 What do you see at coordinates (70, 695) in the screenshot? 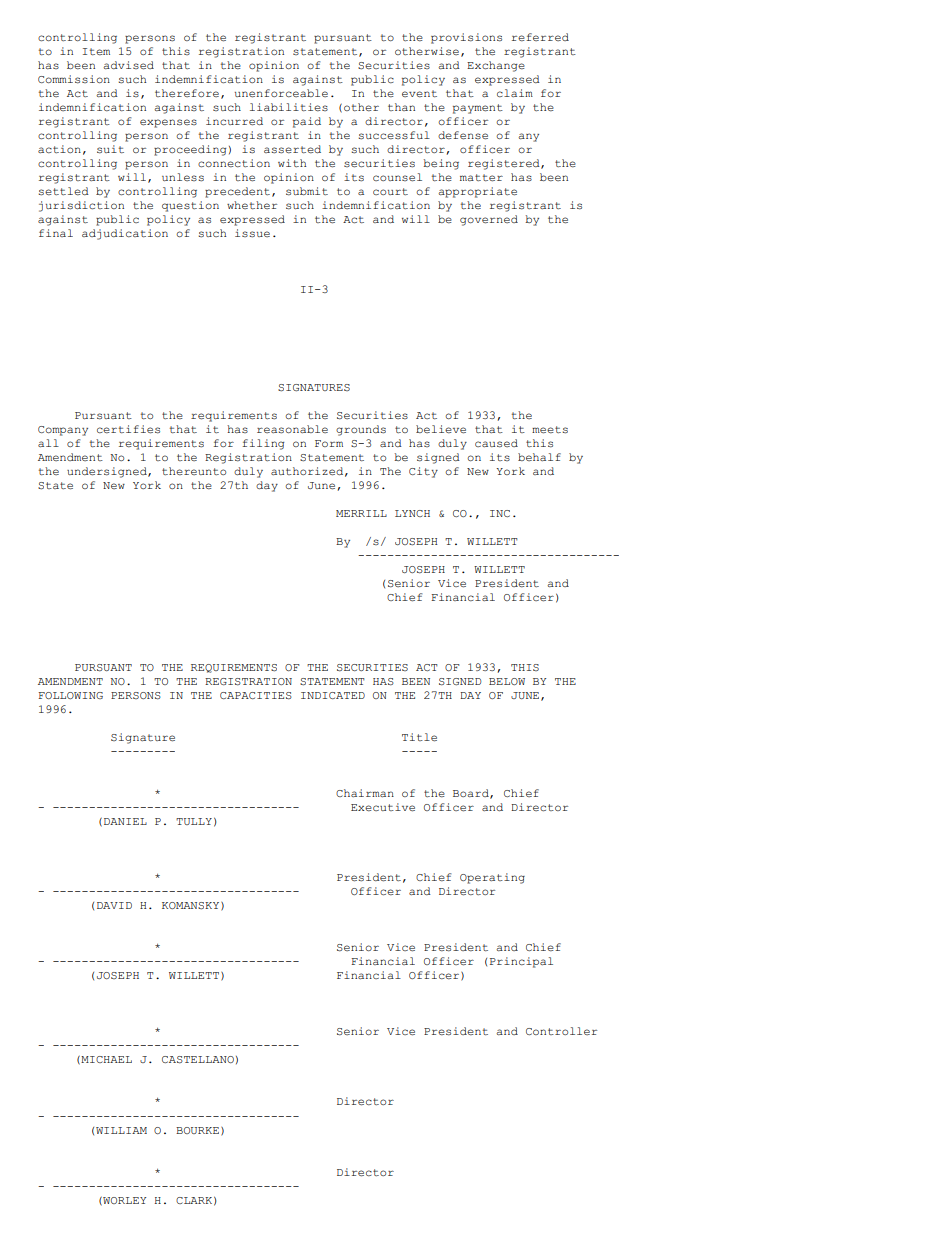
I see `FOLLOWING` at bounding box center [70, 695].
